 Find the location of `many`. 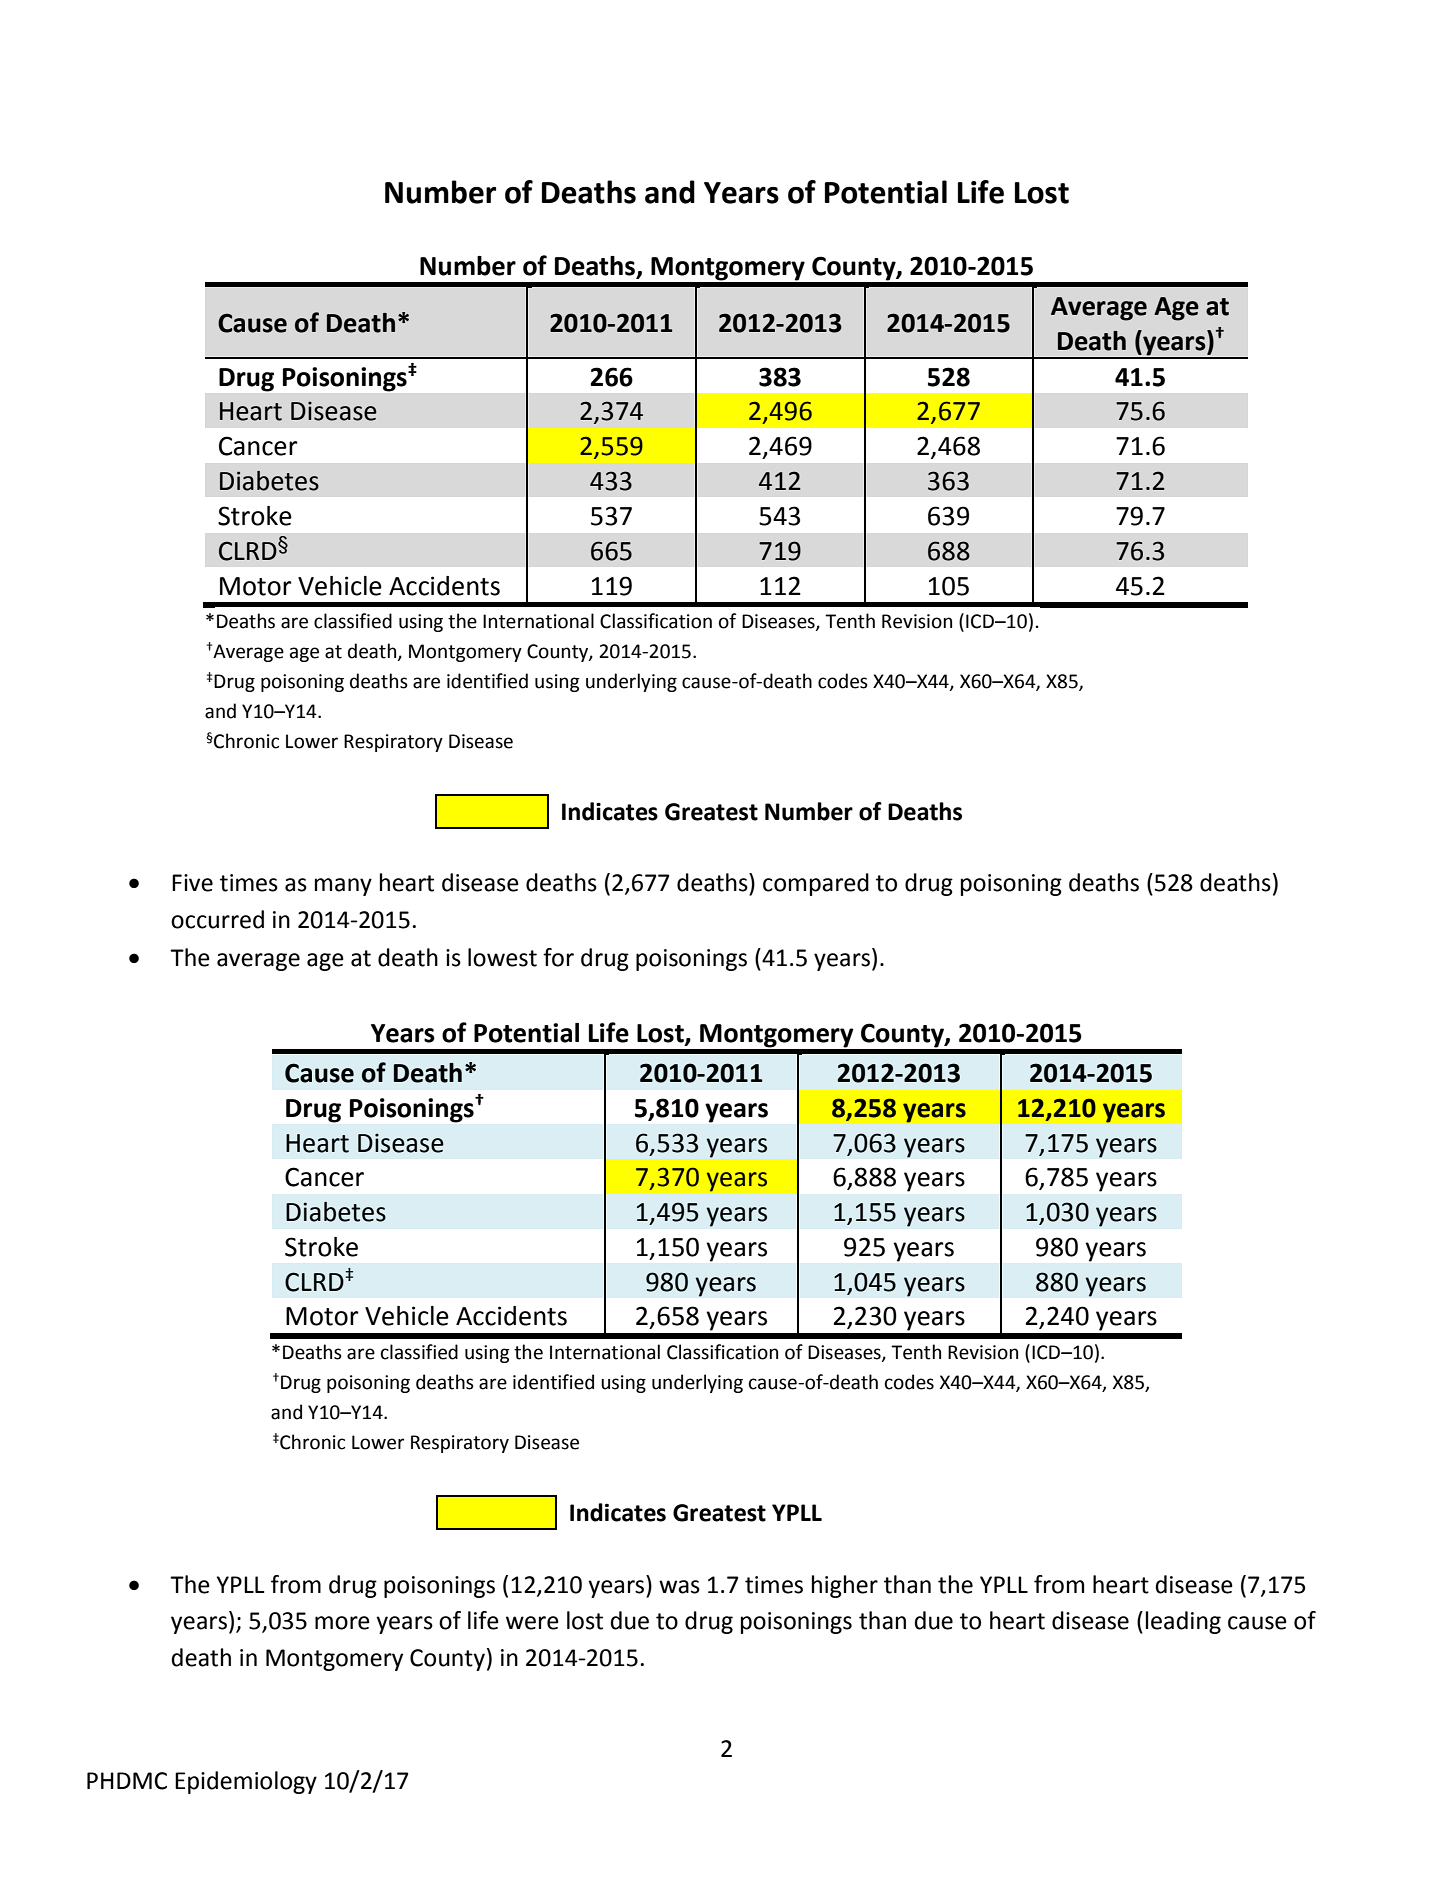

many is located at coordinates (343, 887).
